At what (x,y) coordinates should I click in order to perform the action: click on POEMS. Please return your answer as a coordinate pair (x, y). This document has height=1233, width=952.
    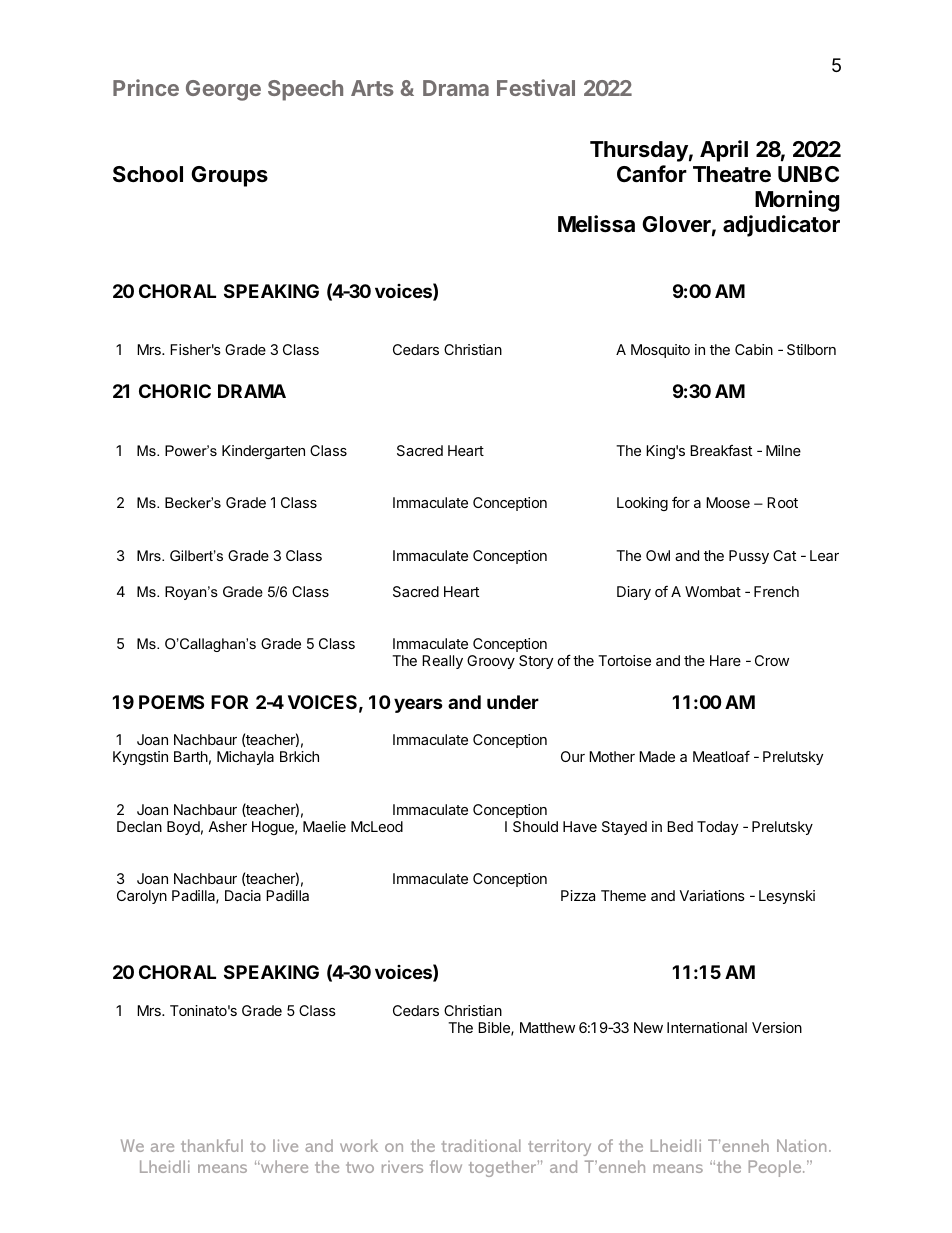
    Looking at the image, I should click on (171, 702).
